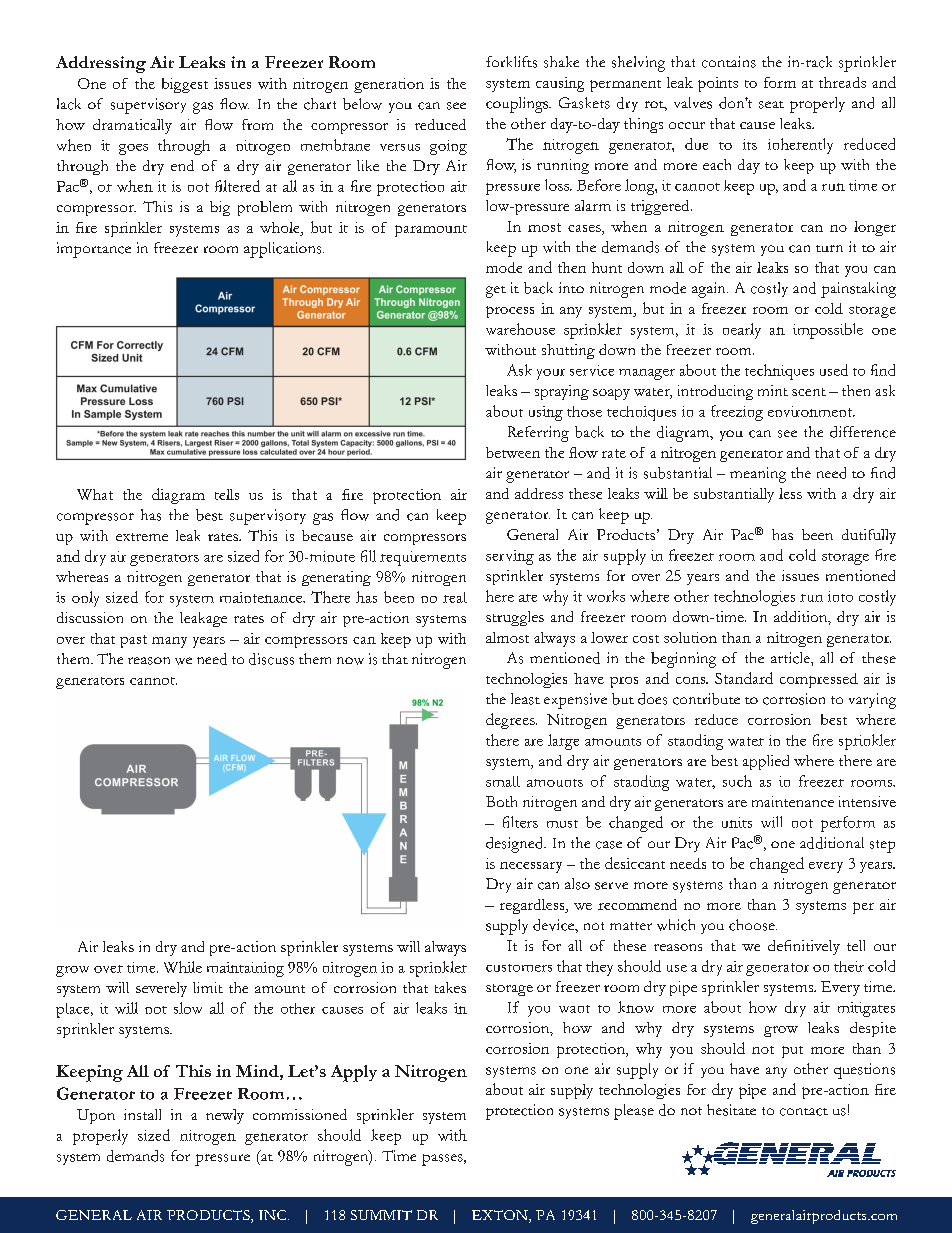  I want to click on article, so click(791, 658).
